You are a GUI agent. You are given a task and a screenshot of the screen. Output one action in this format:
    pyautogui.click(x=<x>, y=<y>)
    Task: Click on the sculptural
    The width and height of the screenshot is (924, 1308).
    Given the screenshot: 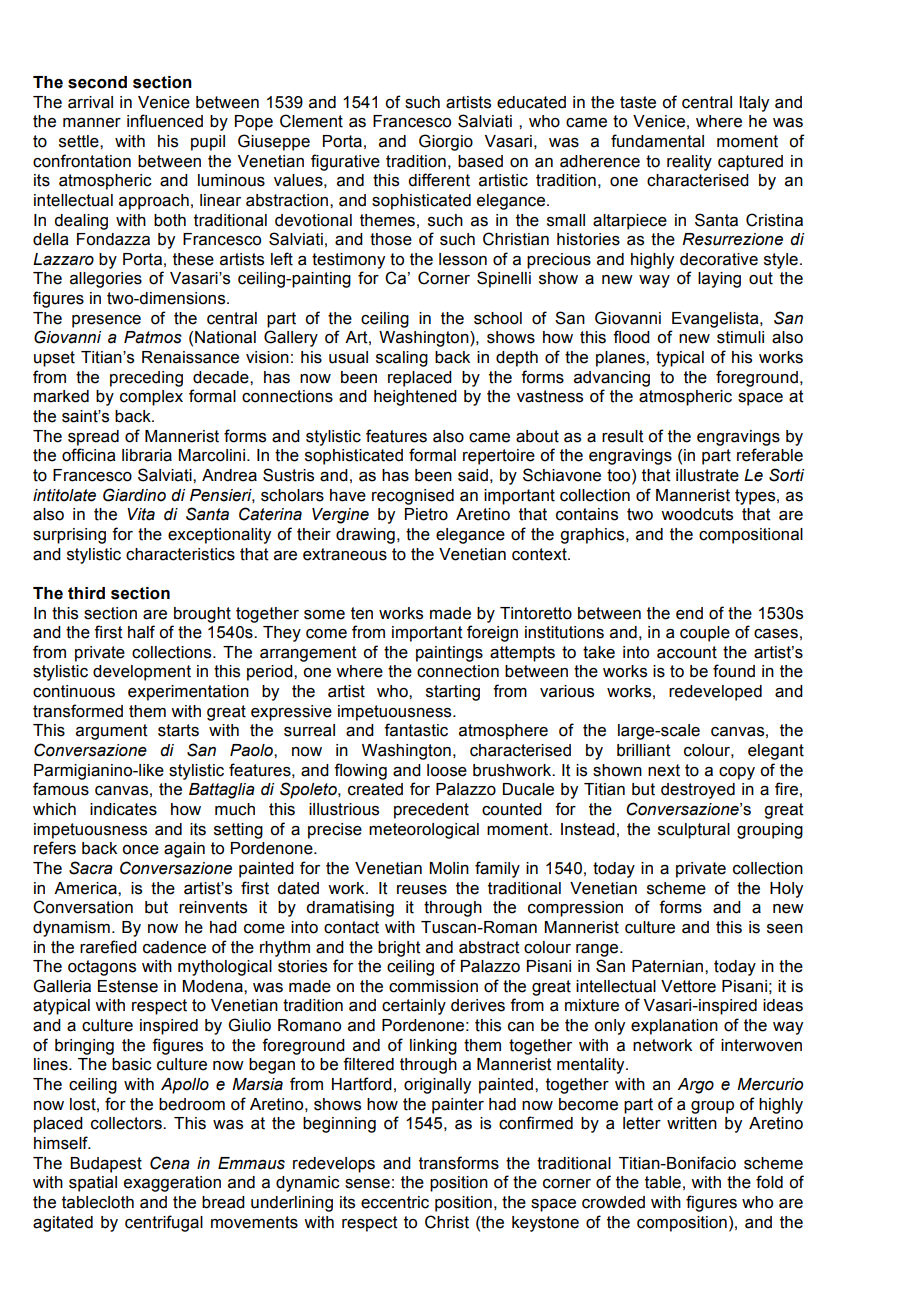 What is the action you would take?
    pyautogui.click(x=694, y=831)
